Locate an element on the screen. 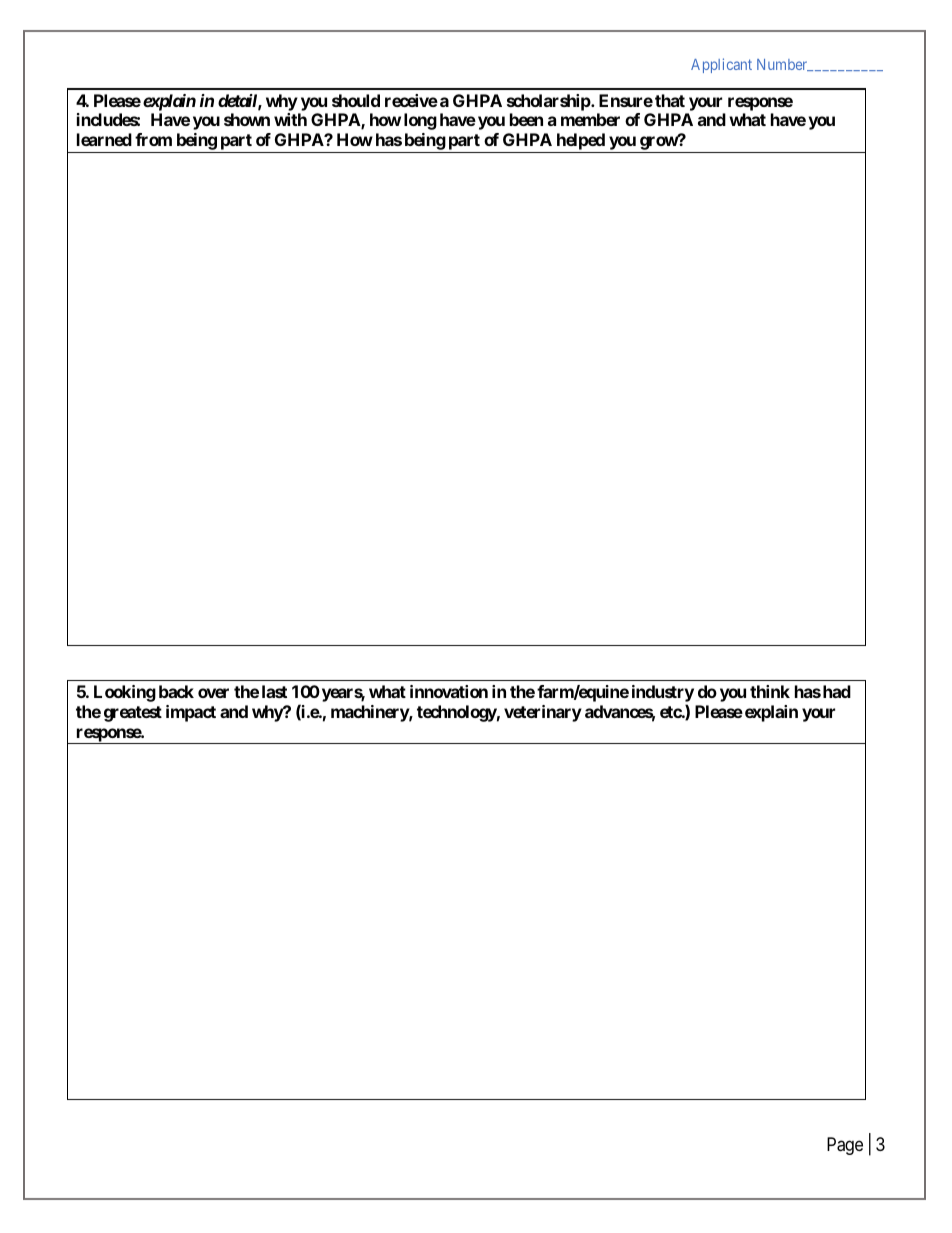 This screenshot has width=952, height=1233. that is located at coordinates (670, 100).
